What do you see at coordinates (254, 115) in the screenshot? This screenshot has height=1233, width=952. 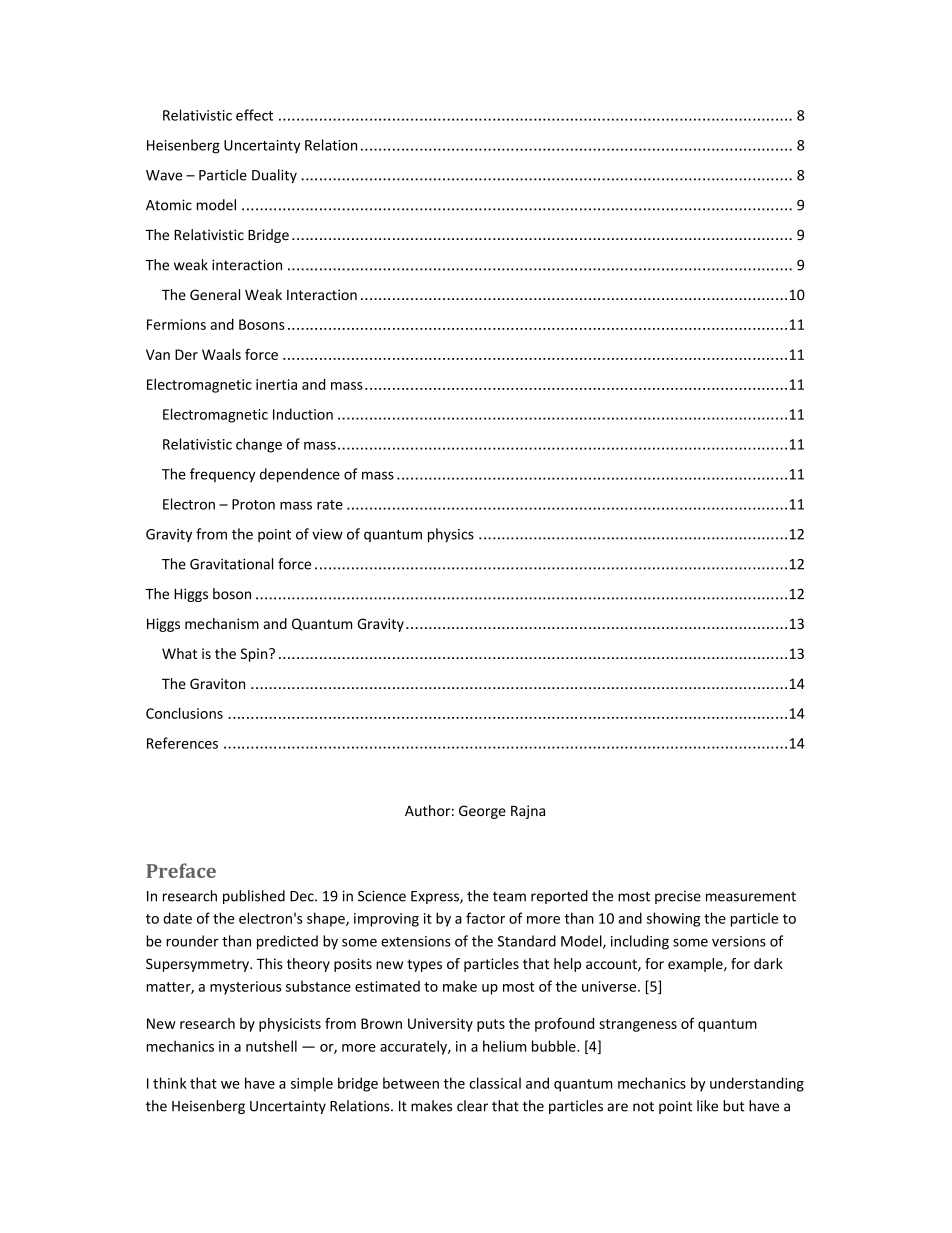 I see `effect` at bounding box center [254, 115].
